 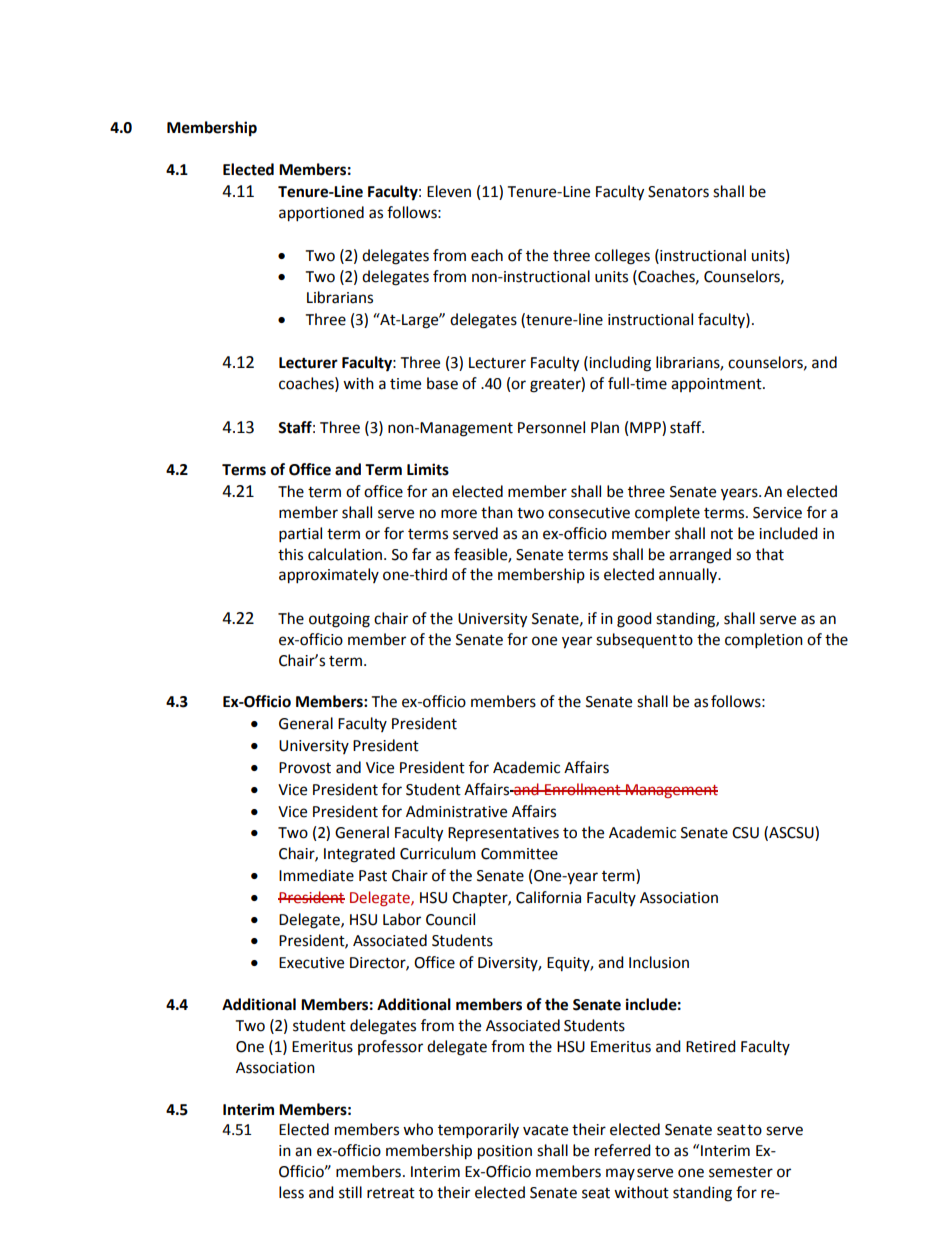 I want to click on position, so click(x=505, y=1152).
